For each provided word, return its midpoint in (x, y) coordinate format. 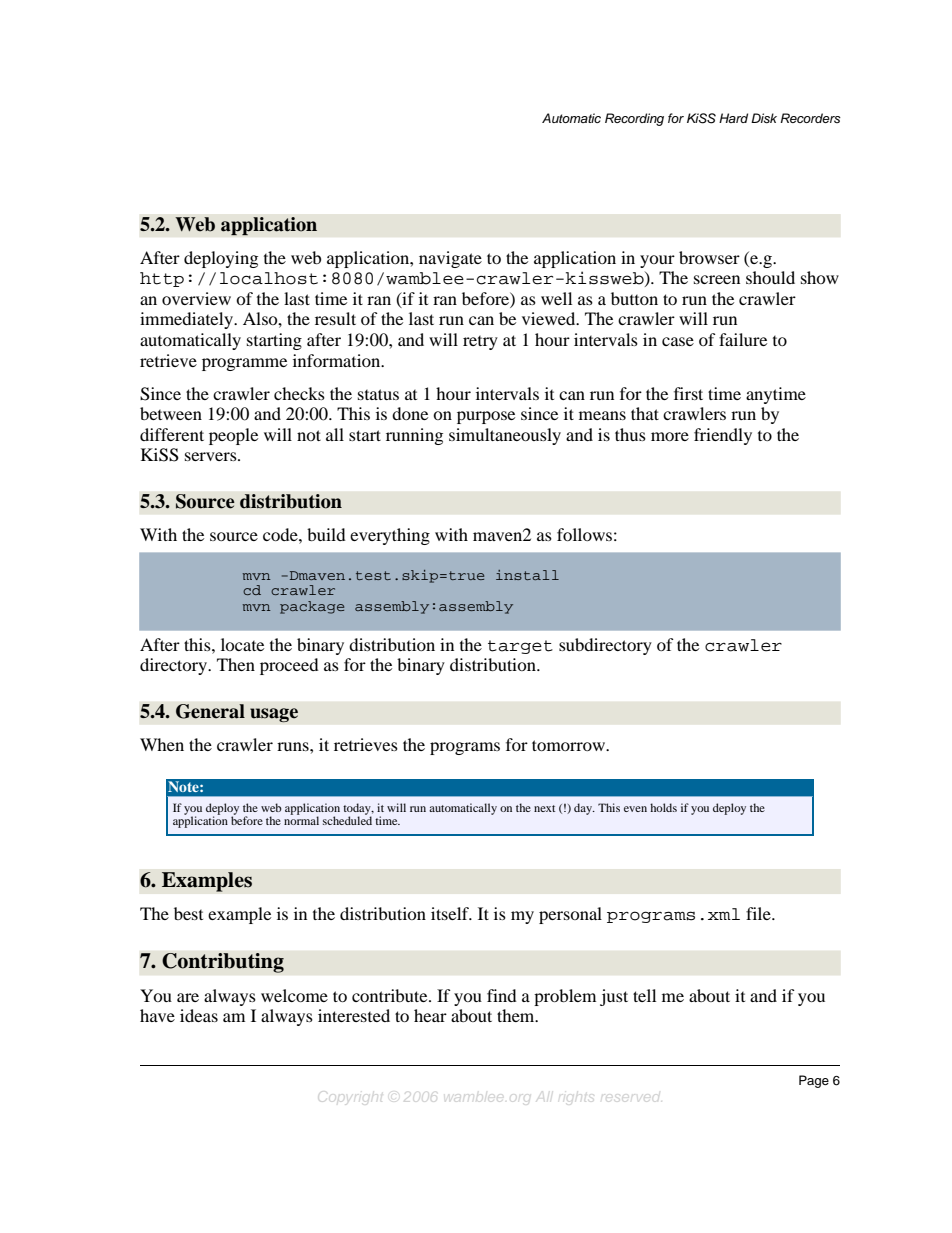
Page (814, 1081)
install (527, 575)
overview (196, 298)
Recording (634, 119)
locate (242, 644)
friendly (723, 436)
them (517, 1015)
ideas (199, 1015)
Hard (733, 118)
